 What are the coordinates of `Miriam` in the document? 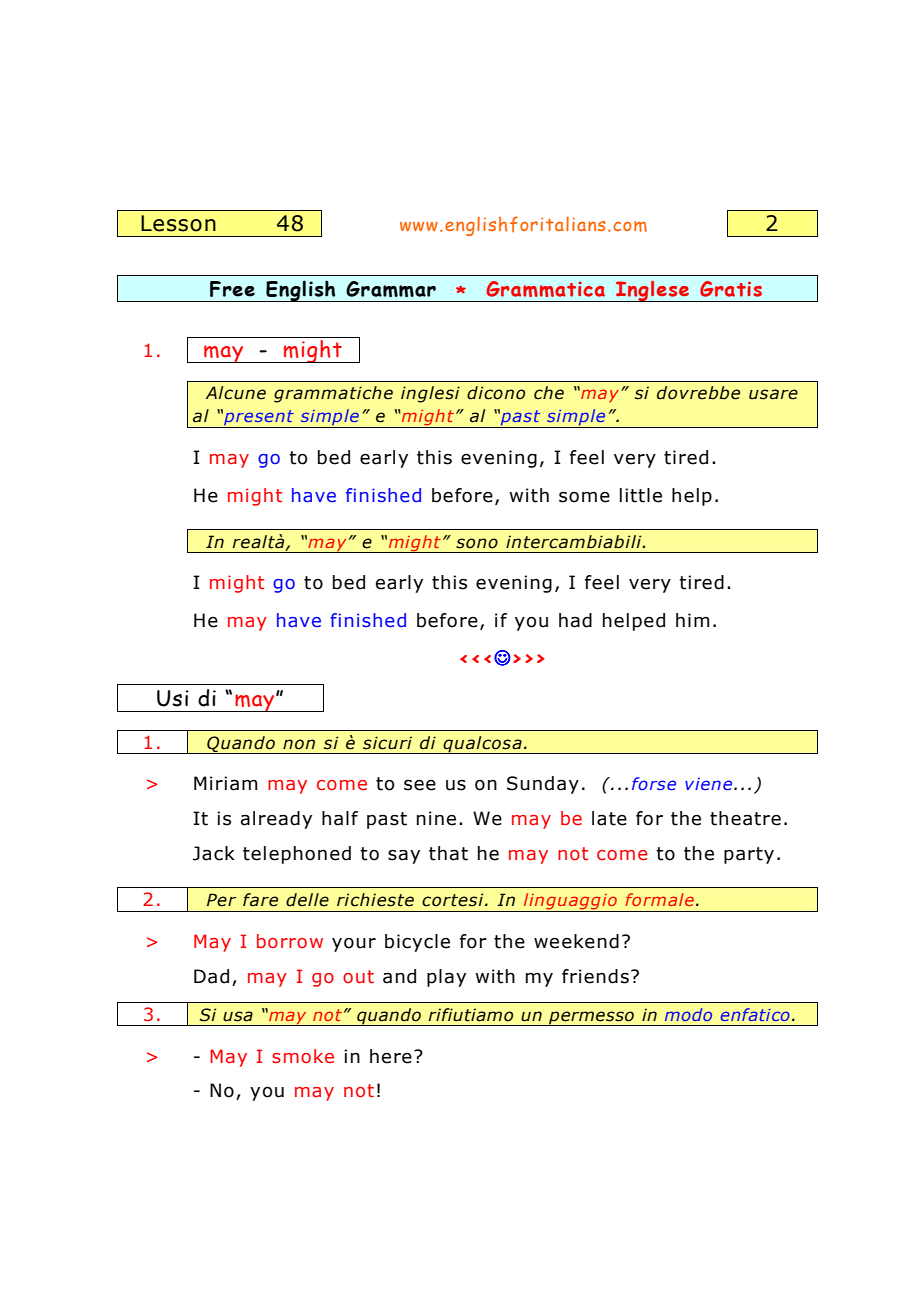 It's located at (225, 783).
